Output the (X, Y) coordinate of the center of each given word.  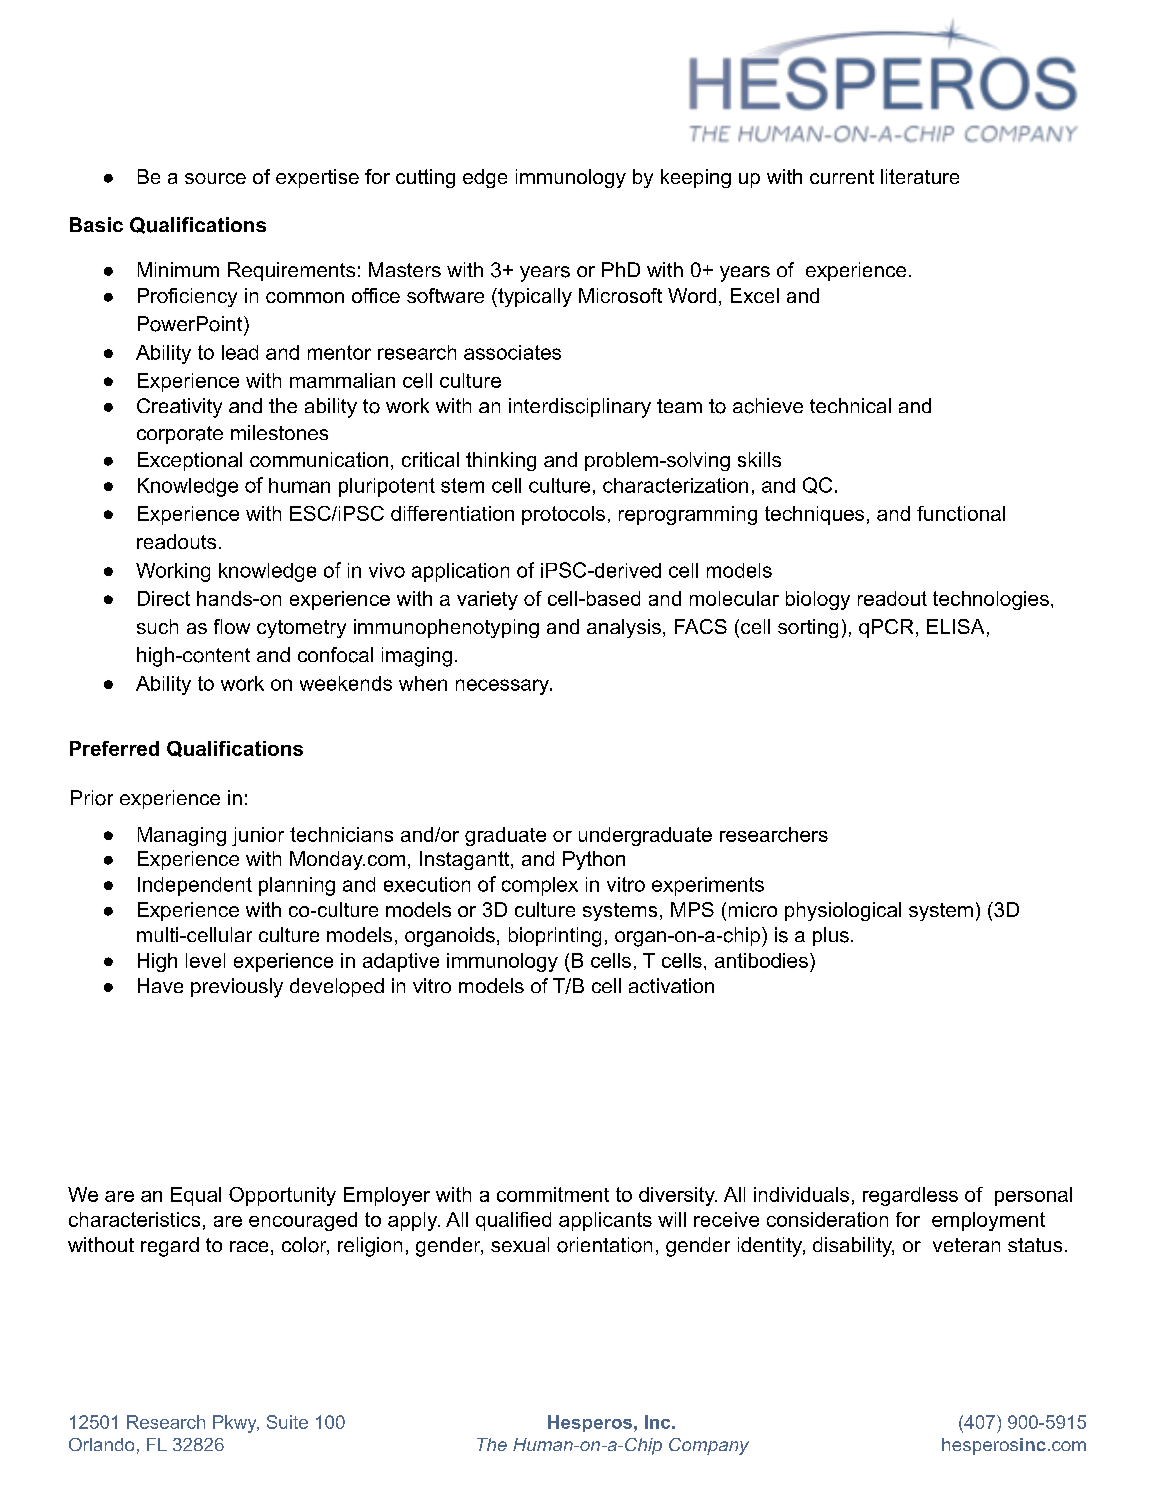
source (215, 178)
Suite (287, 1422)
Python (594, 860)
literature (920, 176)
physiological (843, 911)
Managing (182, 836)
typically (534, 297)
